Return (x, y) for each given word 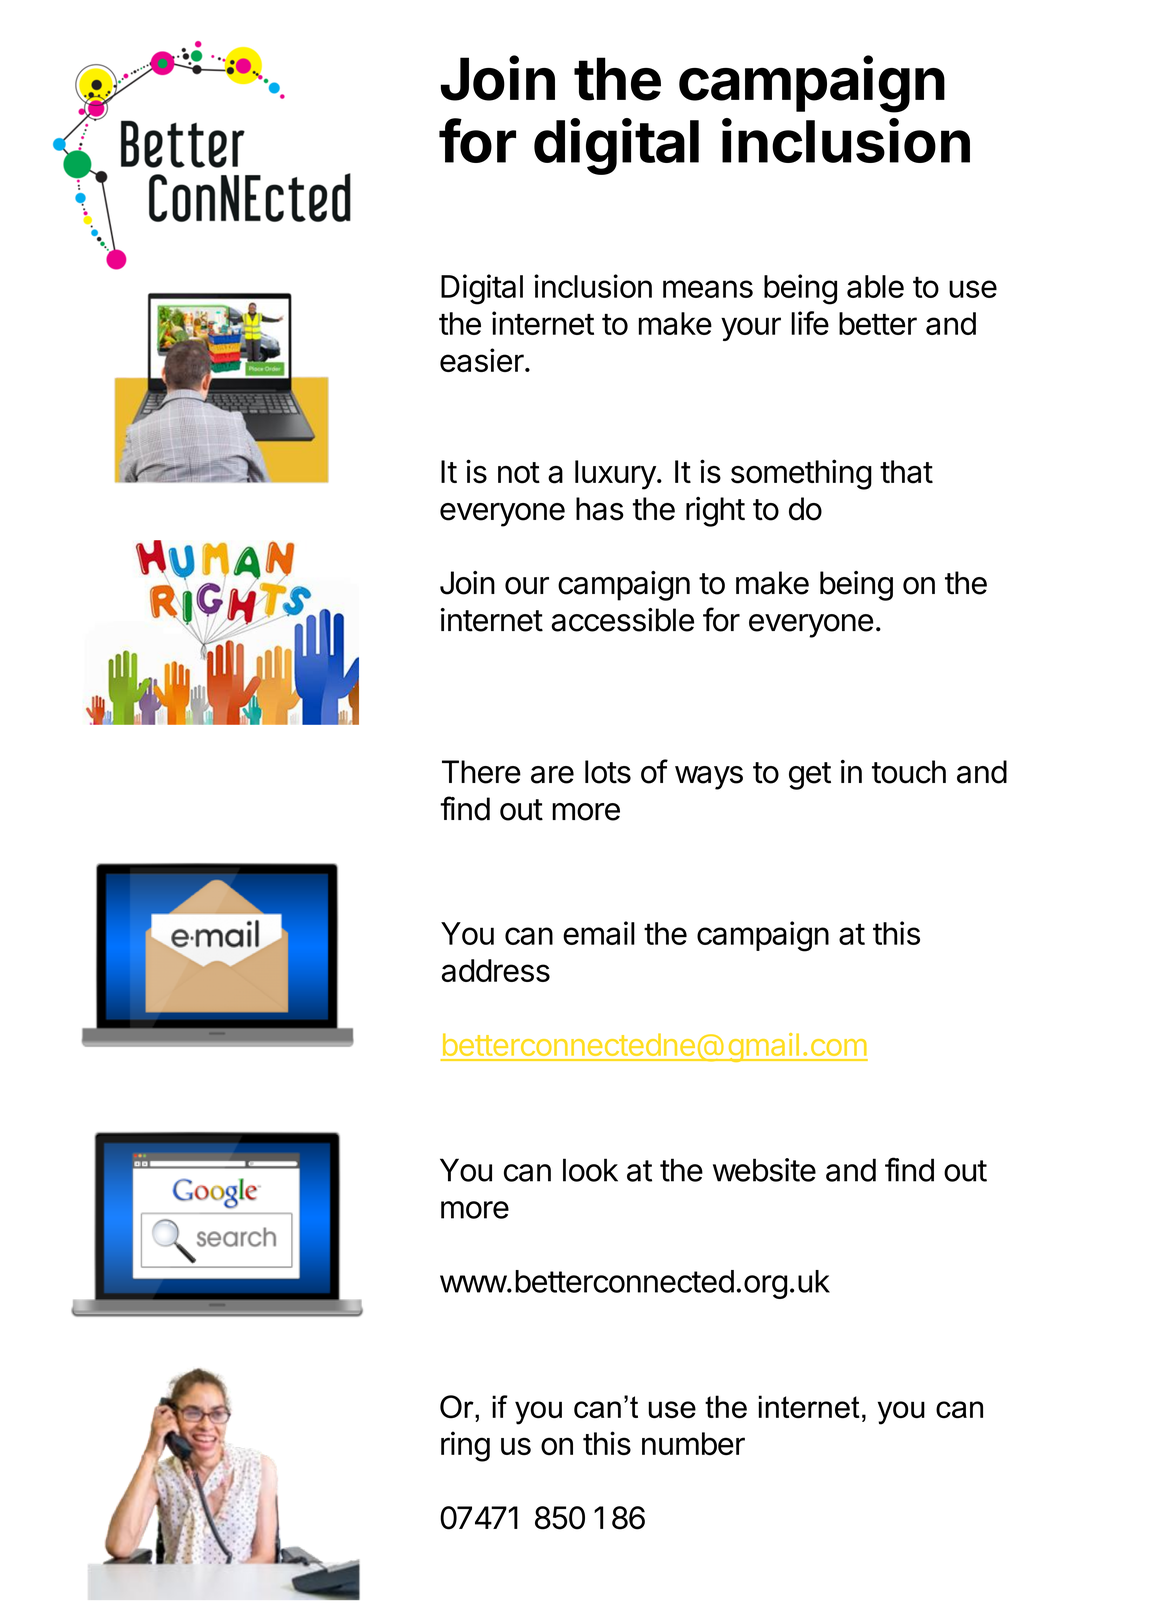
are (552, 775)
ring (465, 1446)
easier (482, 360)
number (693, 1443)
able (875, 286)
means (708, 289)
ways (709, 778)
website (764, 1170)
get (810, 776)
